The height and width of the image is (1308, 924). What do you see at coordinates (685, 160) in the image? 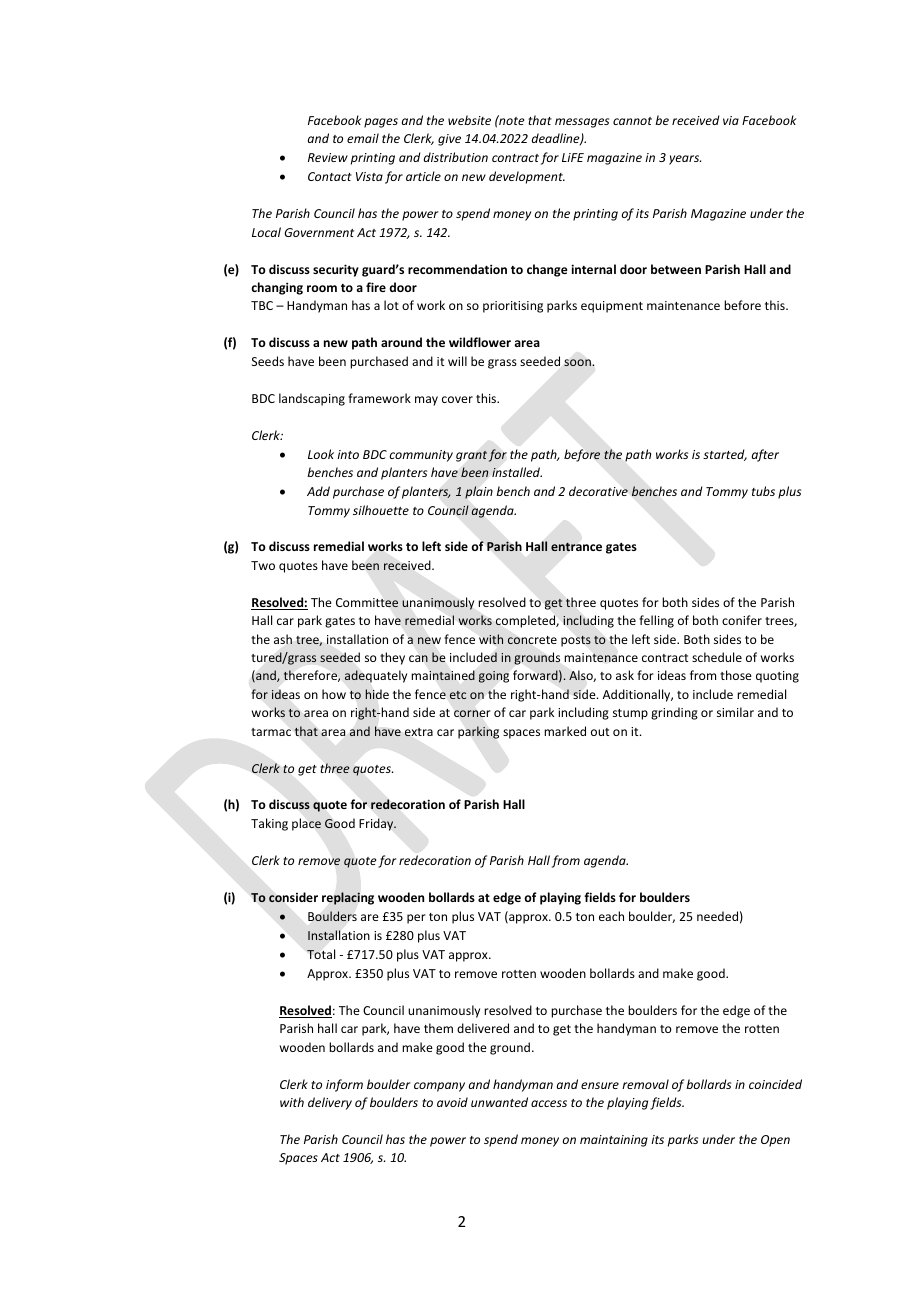
I see `years` at bounding box center [685, 160].
